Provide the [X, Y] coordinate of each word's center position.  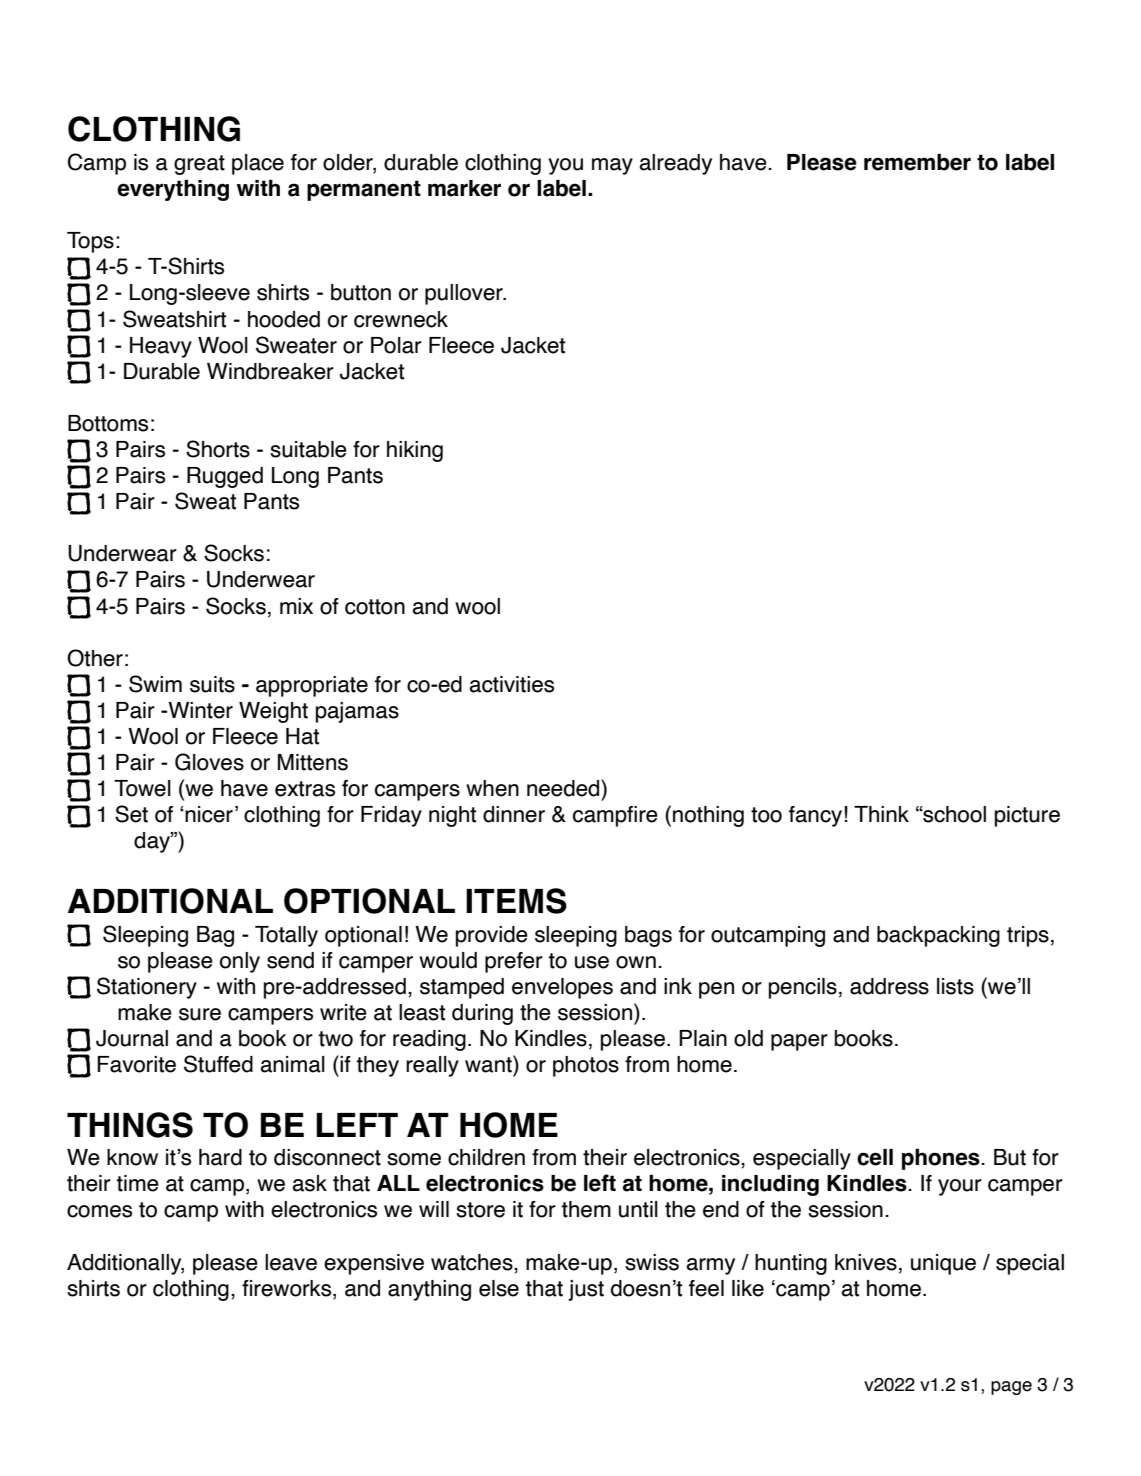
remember [917, 162]
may [612, 166]
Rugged [225, 477]
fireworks [288, 1289]
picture [1027, 816]
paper [799, 1042]
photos [586, 1066]
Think [881, 814]
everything [173, 190]
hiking [415, 451]
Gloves [209, 762]
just [586, 1290]
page [1011, 1388]
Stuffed [218, 1064]
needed [564, 788]
